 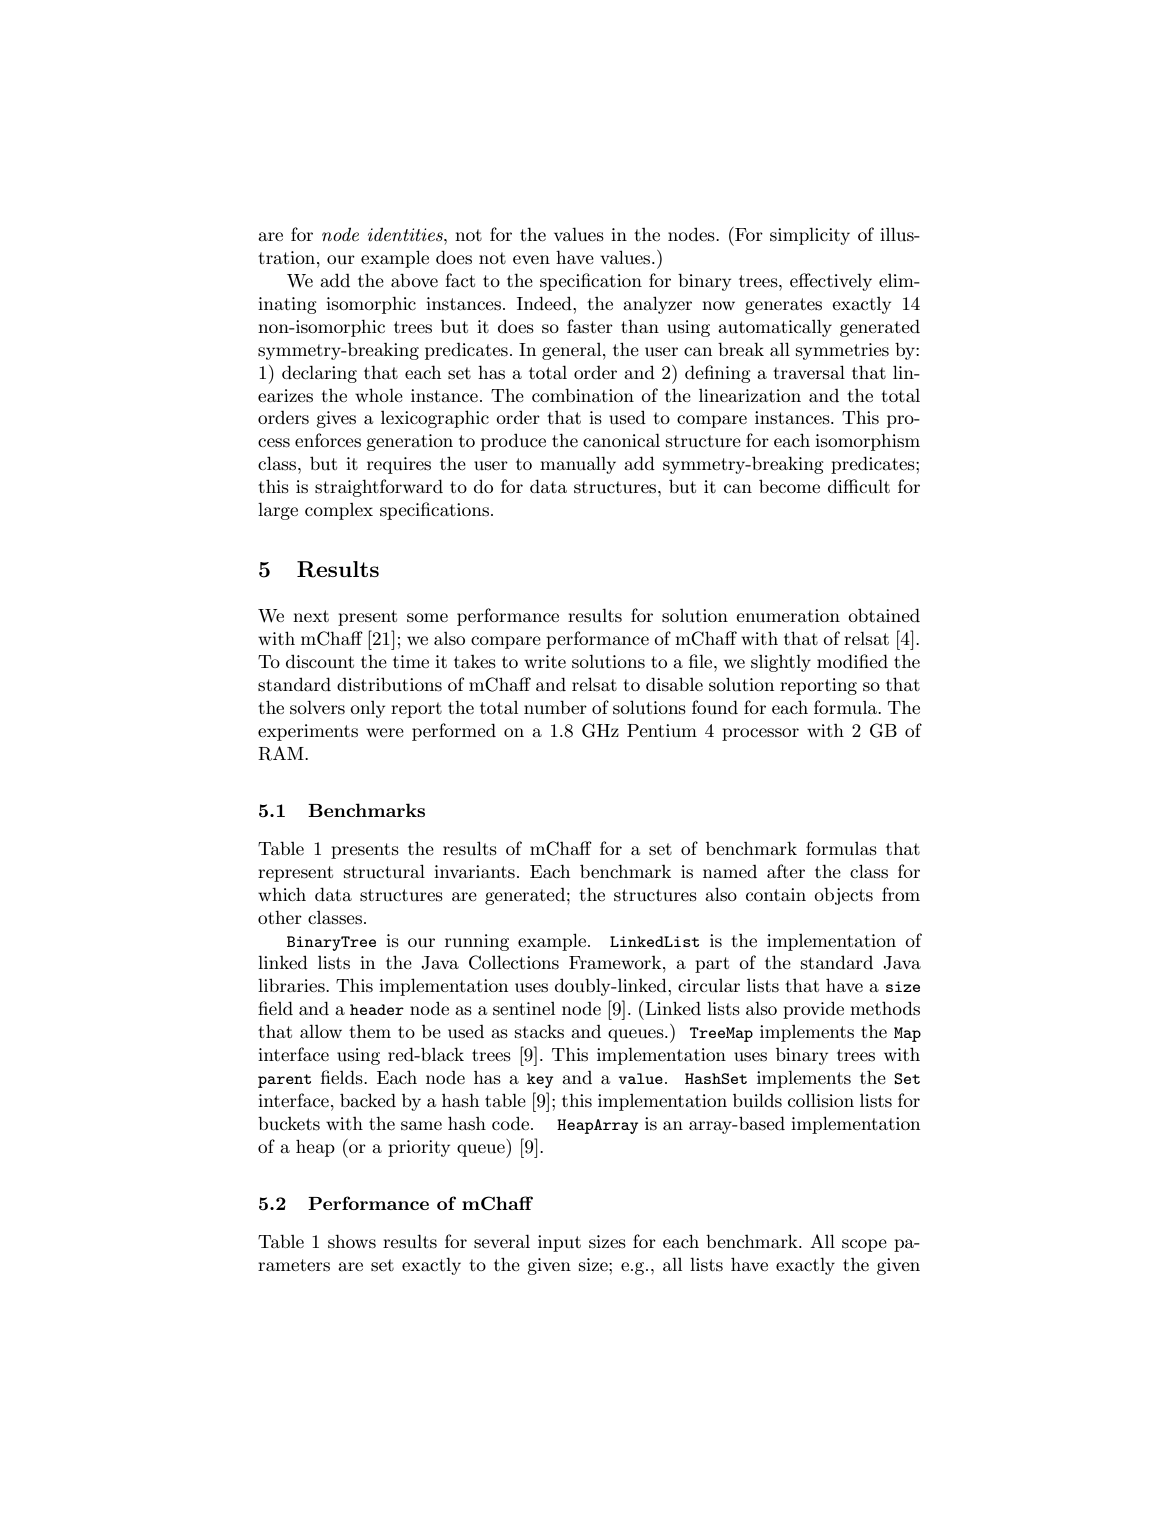 I want to click on shows, so click(x=352, y=1241).
